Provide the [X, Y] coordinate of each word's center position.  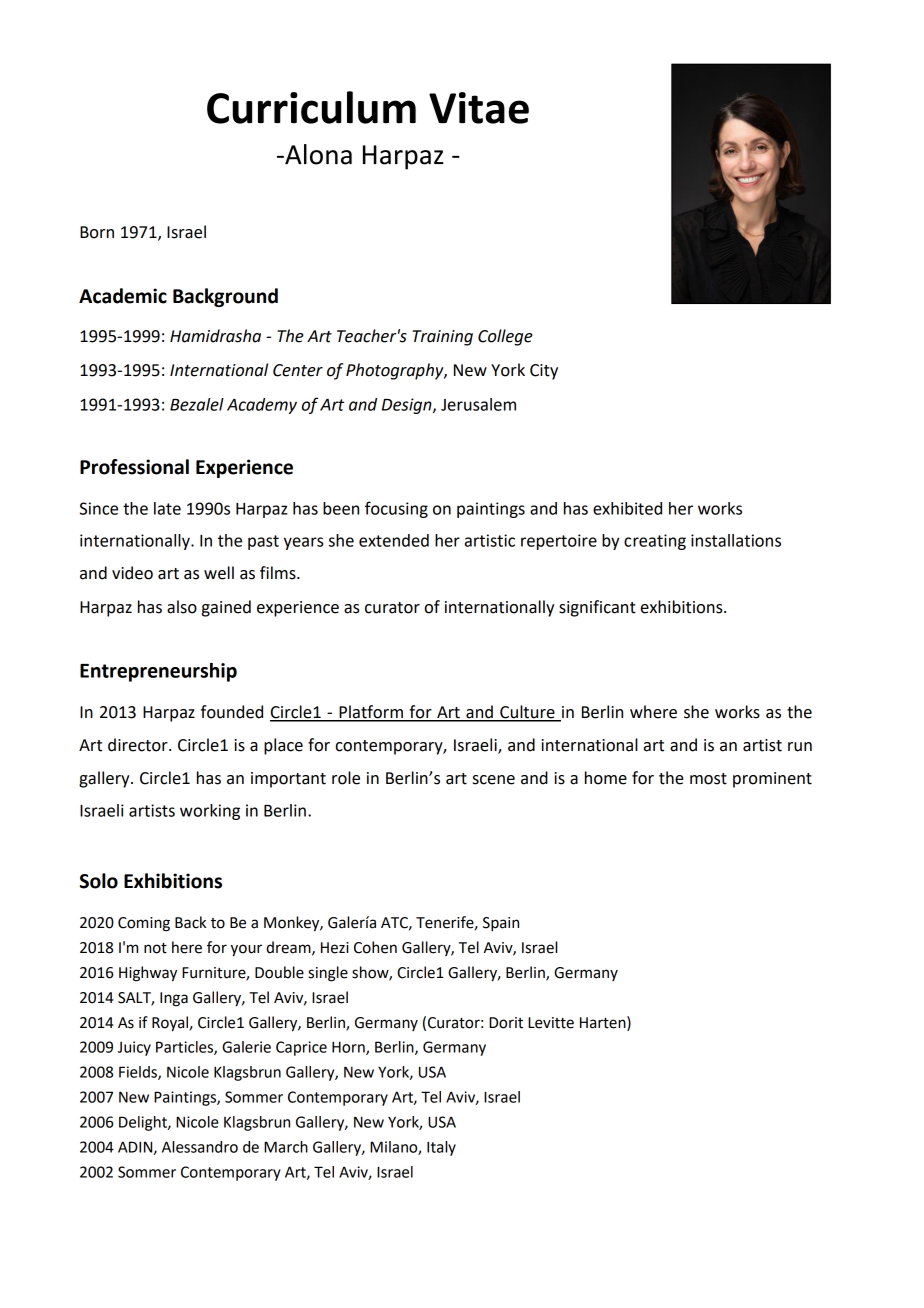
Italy [441, 1148]
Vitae [479, 108]
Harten [604, 1022]
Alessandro [200, 1147]
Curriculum [311, 107]
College [505, 337]
